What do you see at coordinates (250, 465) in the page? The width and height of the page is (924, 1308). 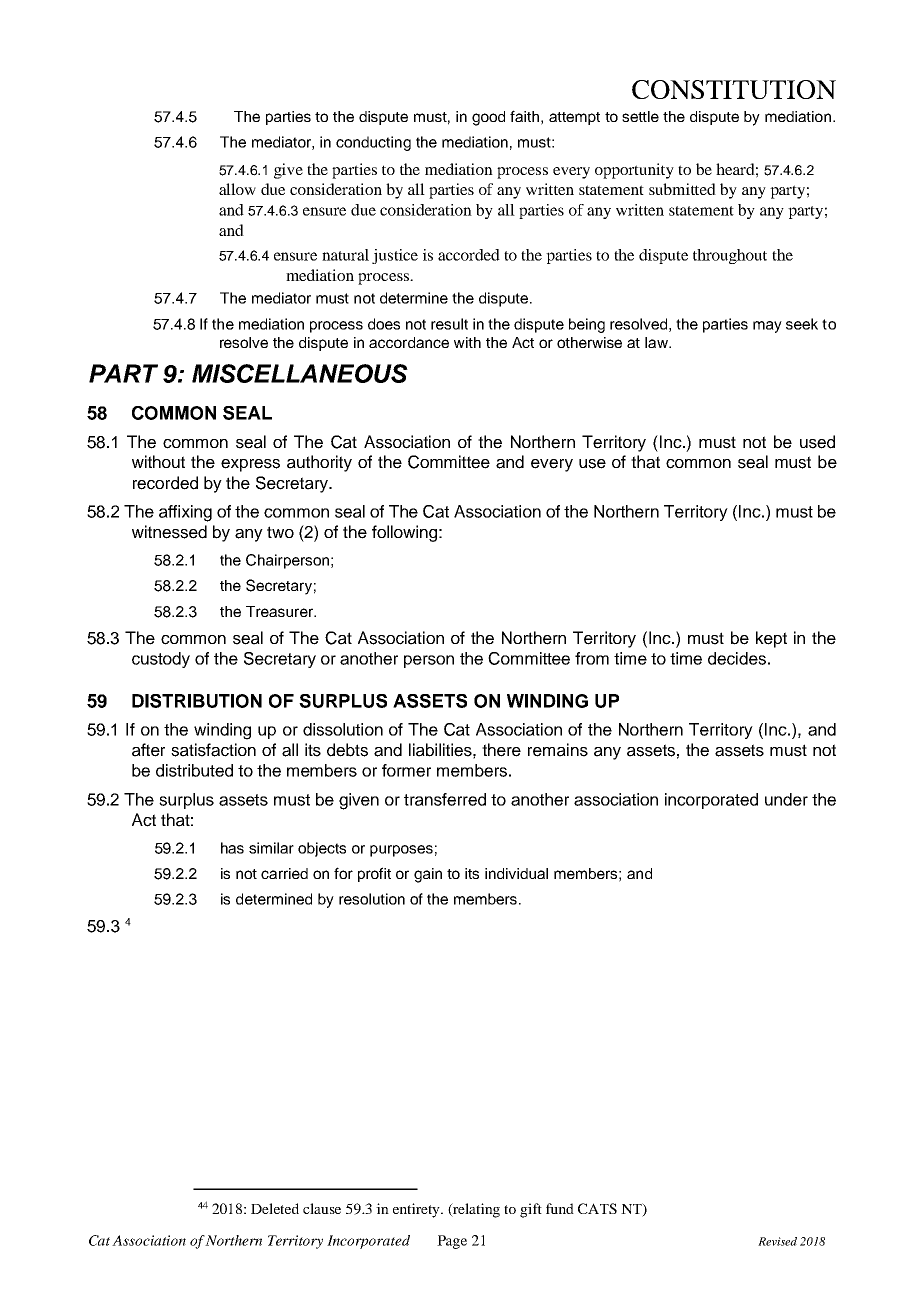 I see `express` at bounding box center [250, 465].
